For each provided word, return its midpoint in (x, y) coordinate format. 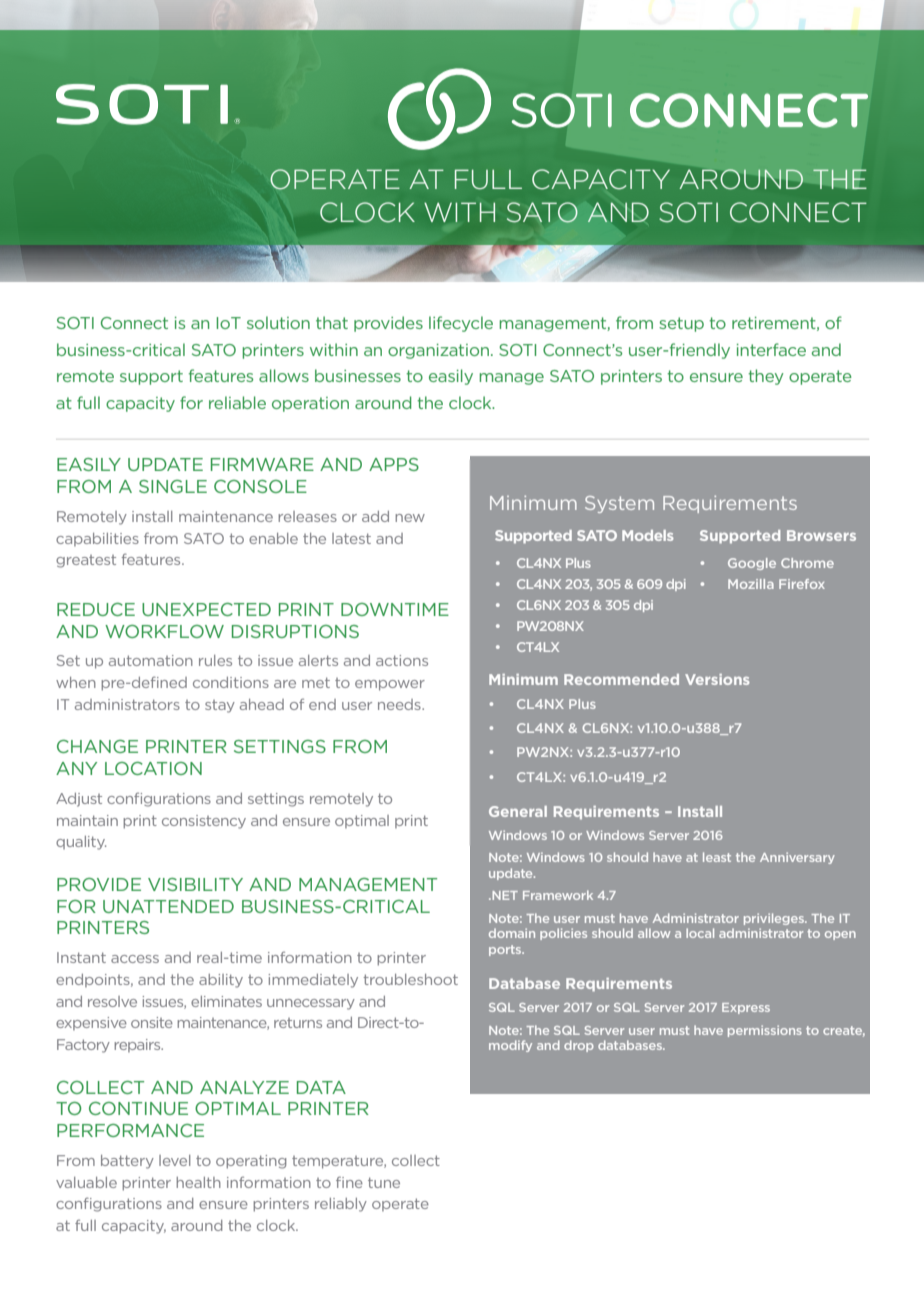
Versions (717, 679)
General (518, 811)
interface (771, 349)
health (198, 1182)
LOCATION (153, 768)
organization (438, 351)
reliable (237, 402)
